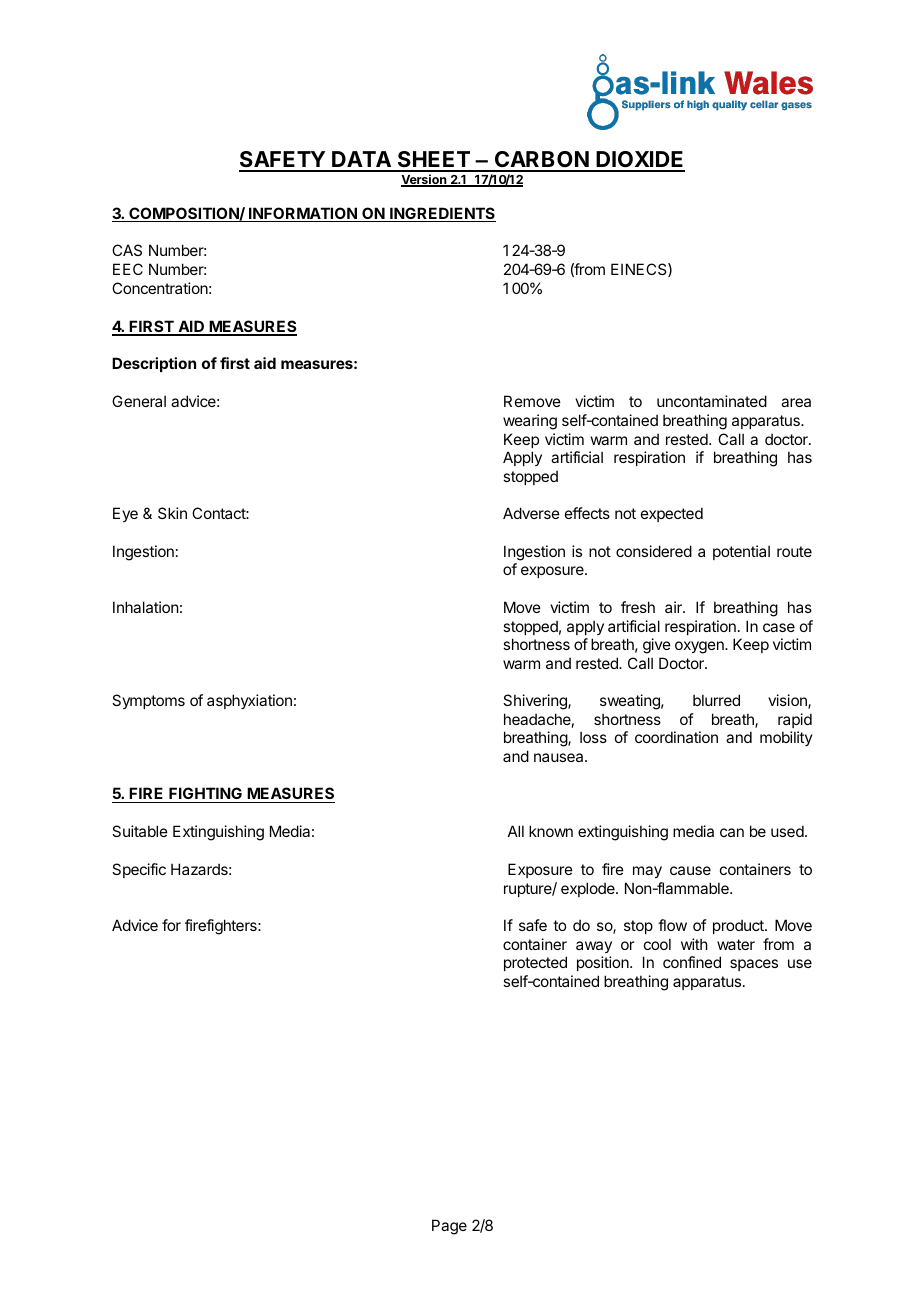 The width and height of the document is (924, 1308). What do you see at coordinates (449, 1227) in the document?
I see `Page` at bounding box center [449, 1227].
